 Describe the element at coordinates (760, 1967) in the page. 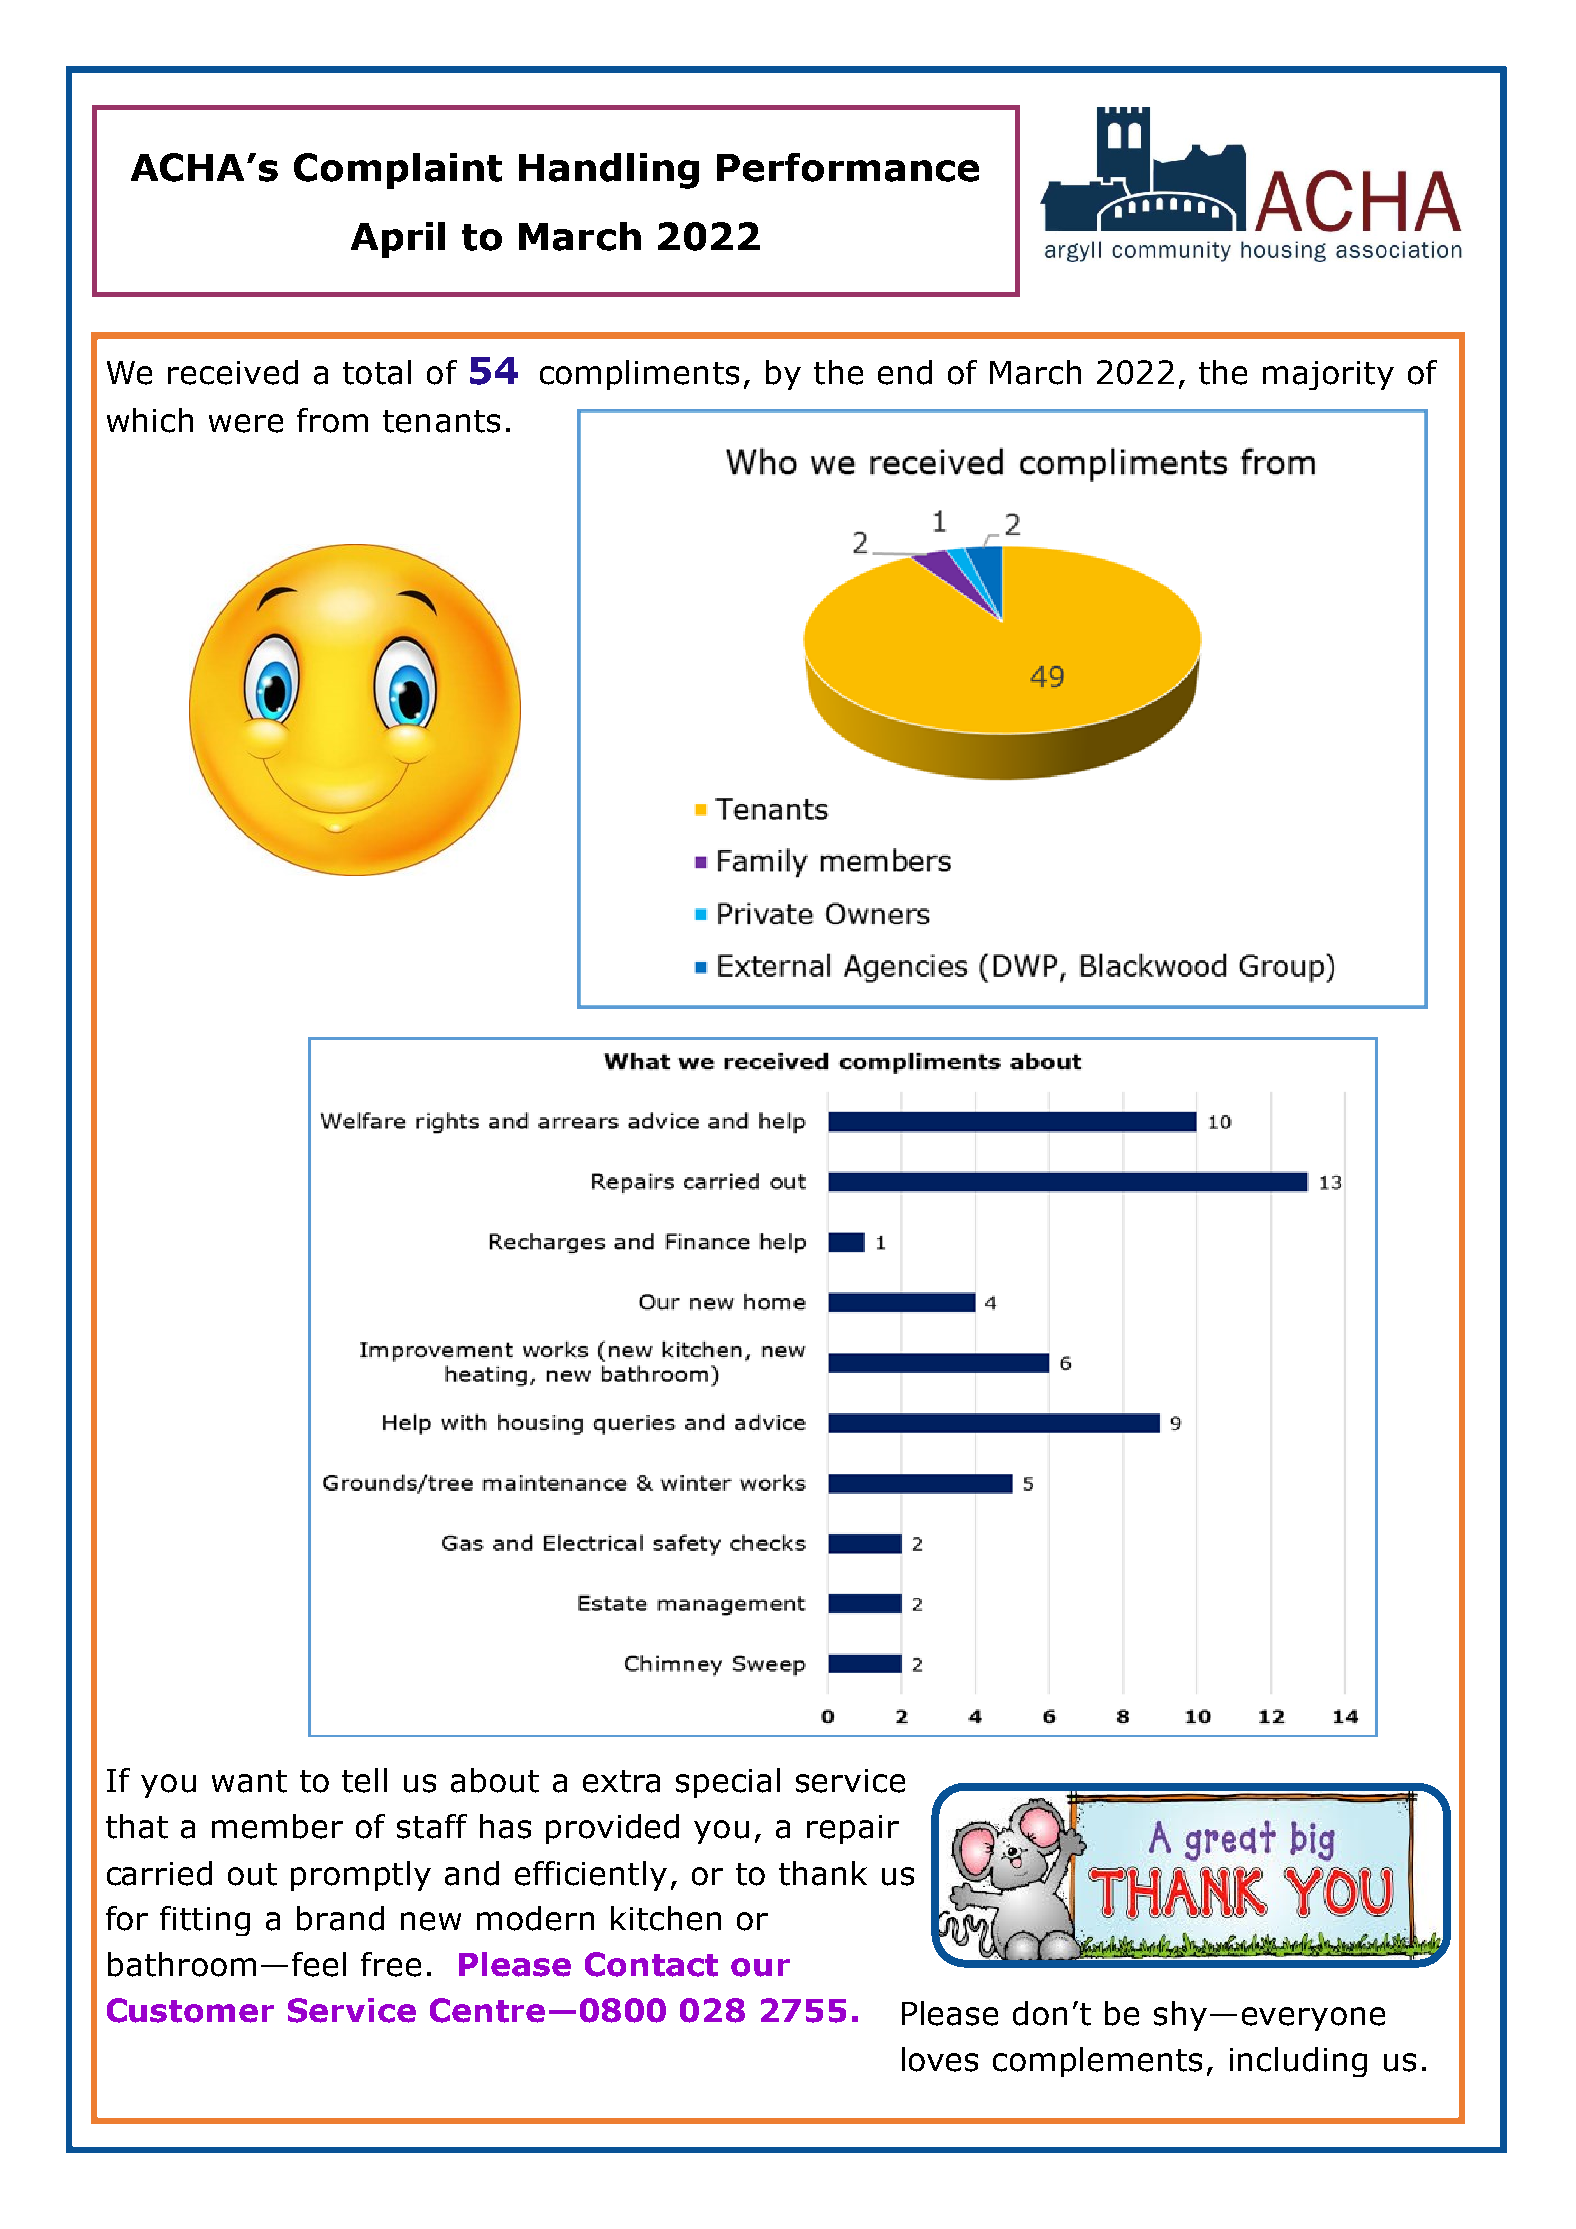

I see `our` at that location.
